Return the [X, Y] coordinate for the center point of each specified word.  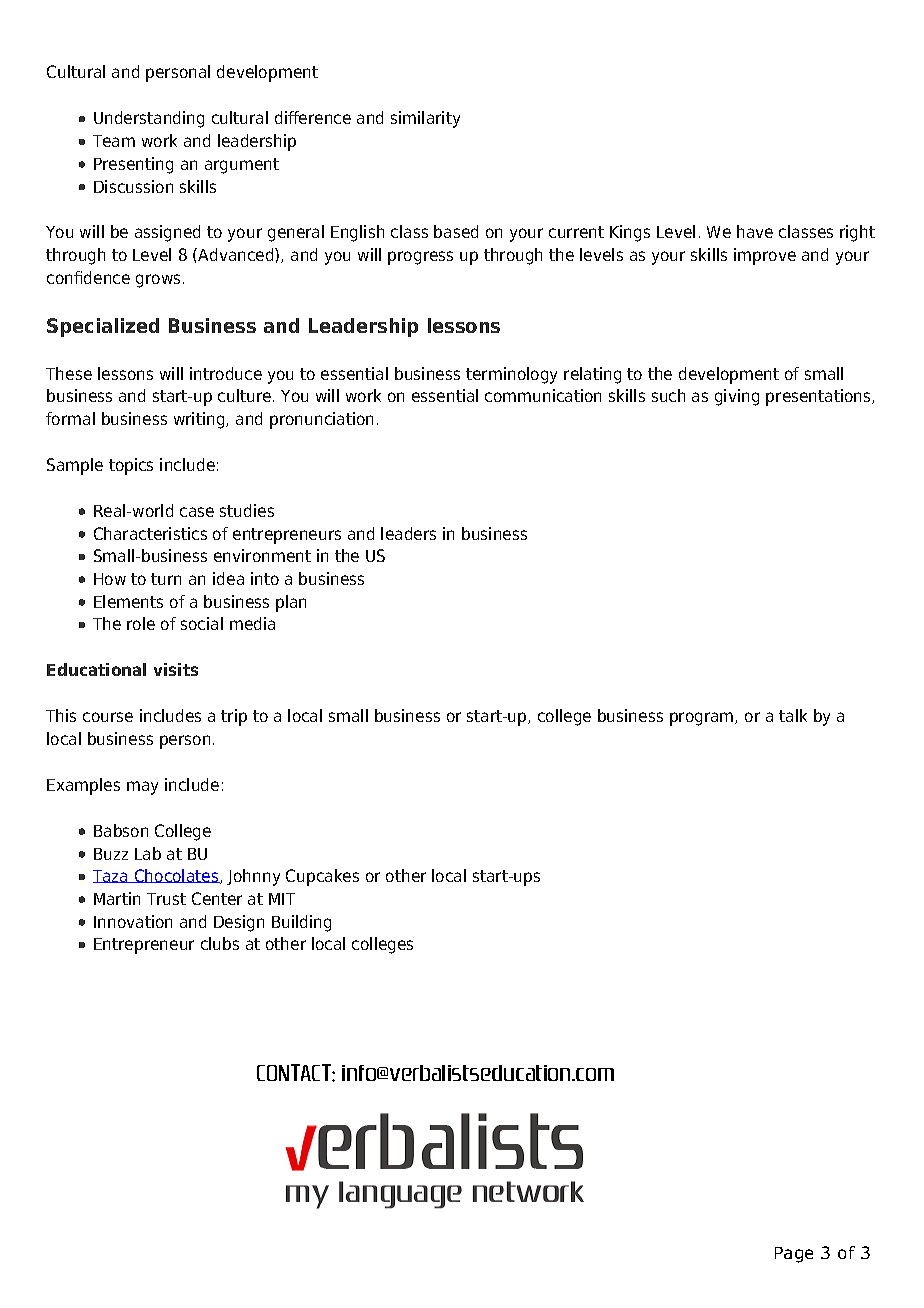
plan [291, 603]
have [755, 231]
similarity [425, 119]
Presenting [133, 165]
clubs [220, 943]
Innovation [133, 921]
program [703, 719]
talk [793, 715]
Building [301, 923]
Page [794, 1255]
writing [200, 420]
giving [737, 397]
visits [176, 669]
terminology [511, 375]
